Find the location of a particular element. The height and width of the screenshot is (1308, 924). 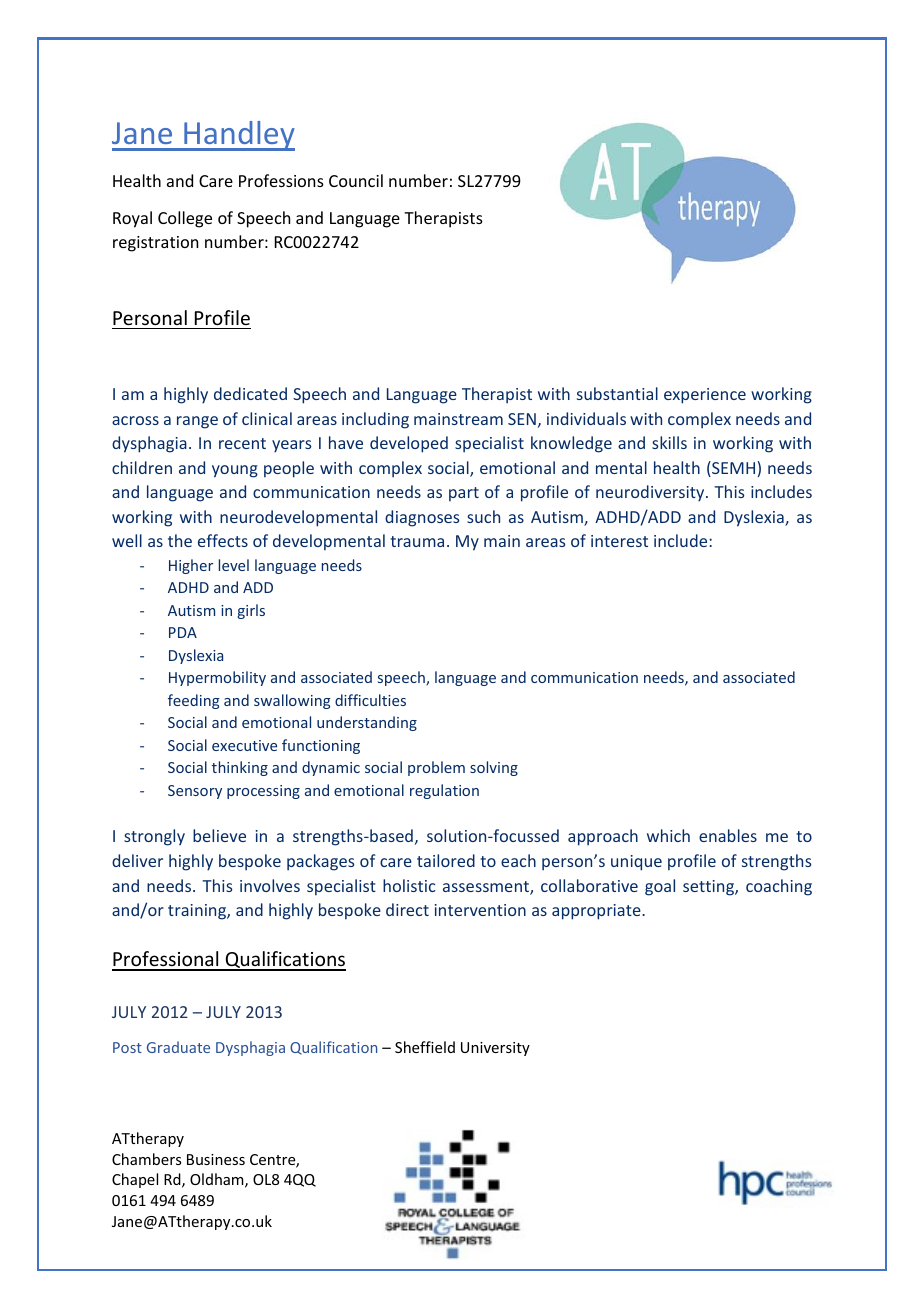

tailored is located at coordinates (446, 860).
